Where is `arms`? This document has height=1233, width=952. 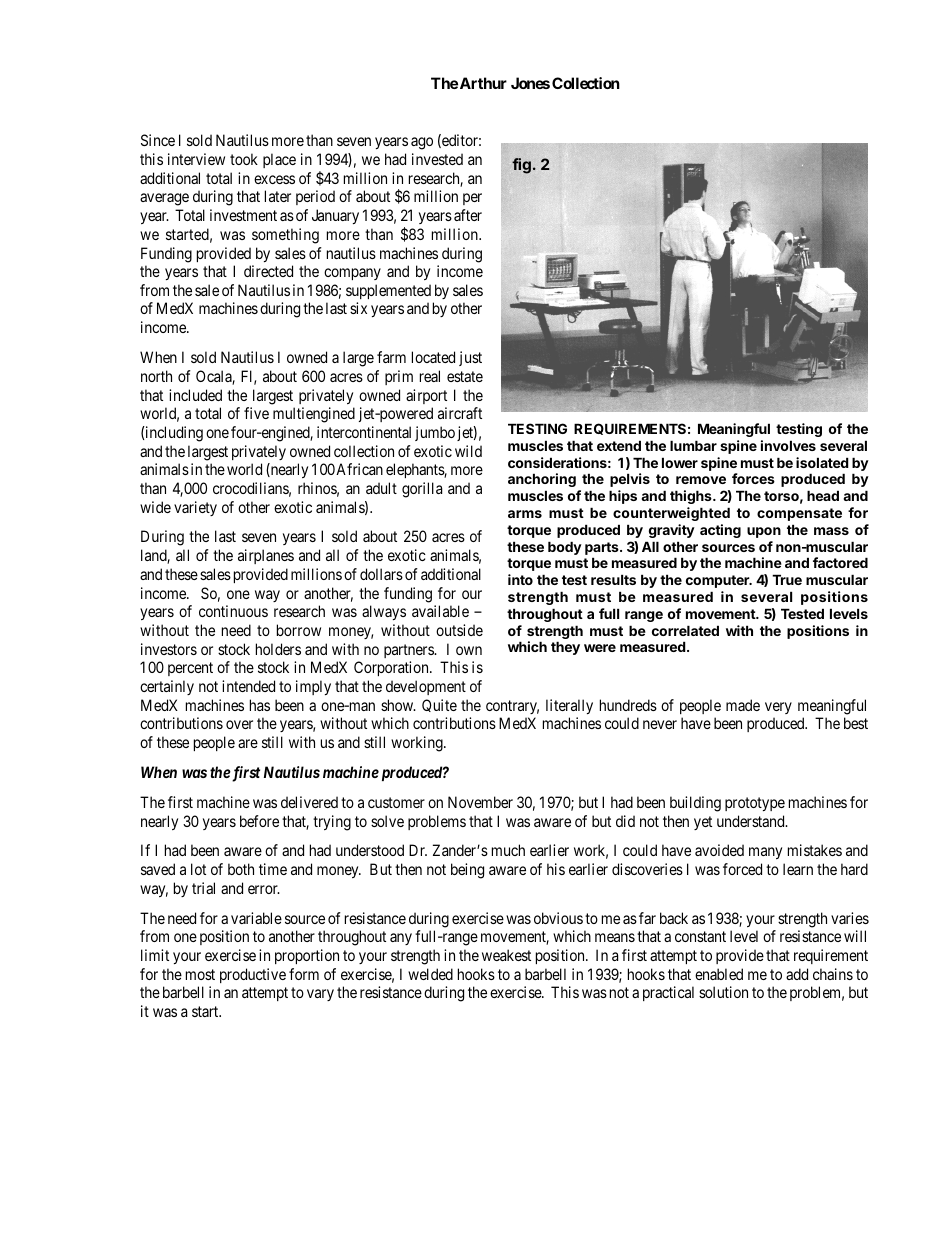
arms is located at coordinates (525, 514).
